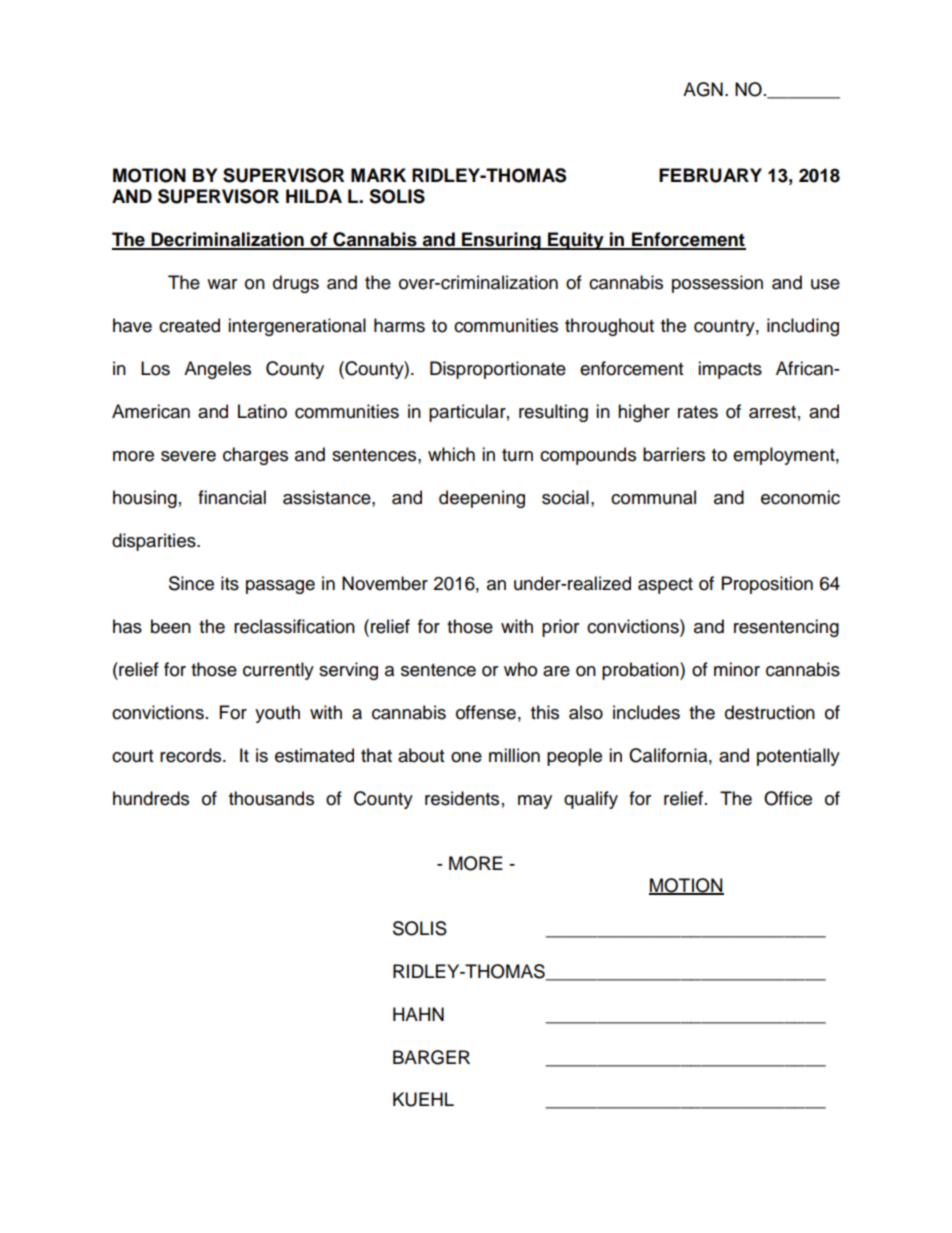 The image size is (952, 1233). I want to click on Proposition, so click(767, 585).
